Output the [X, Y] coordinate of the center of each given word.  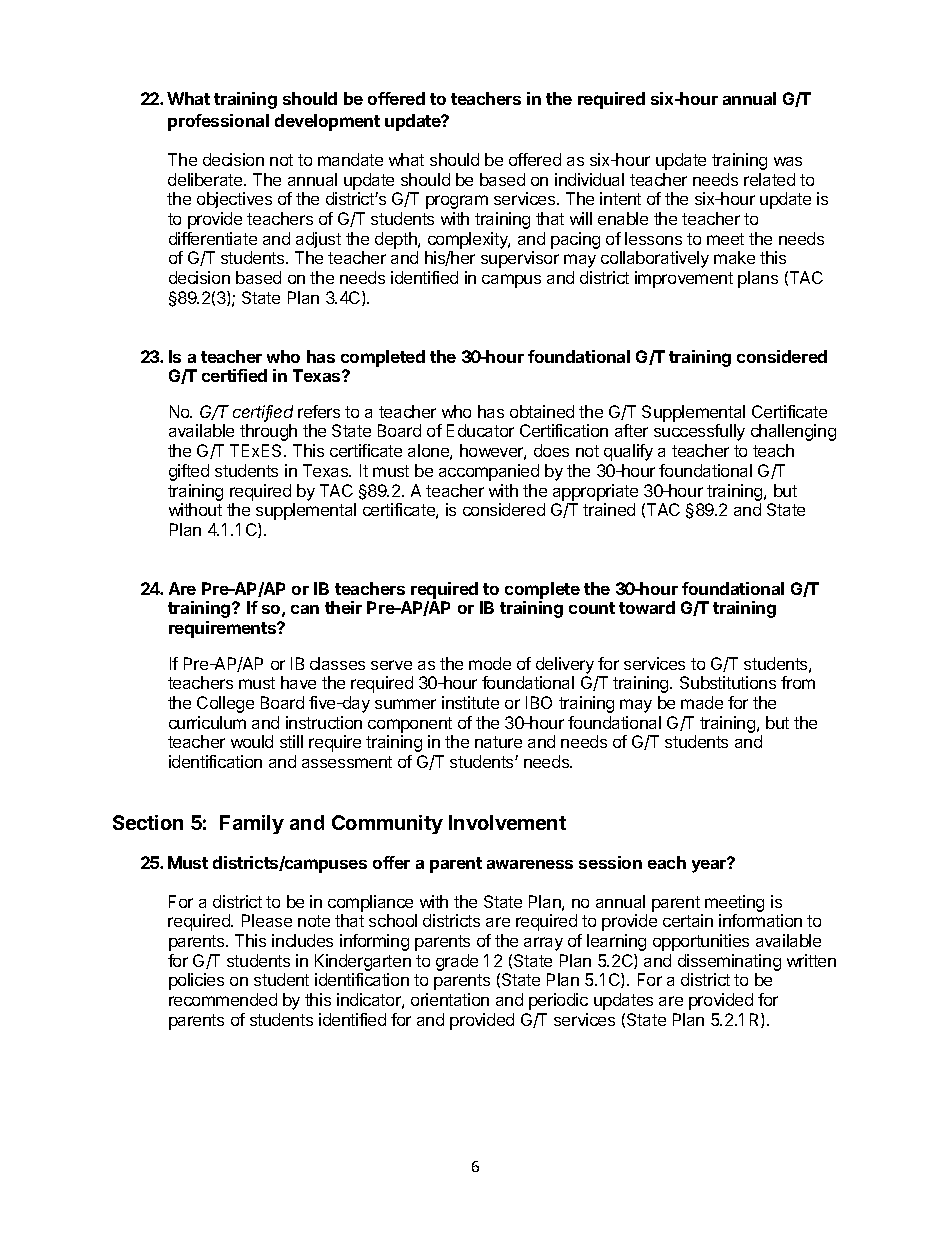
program [457, 202]
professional [218, 122]
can [305, 609]
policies [196, 981]
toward [647, 607]
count [592, 608]
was [788, 161]
